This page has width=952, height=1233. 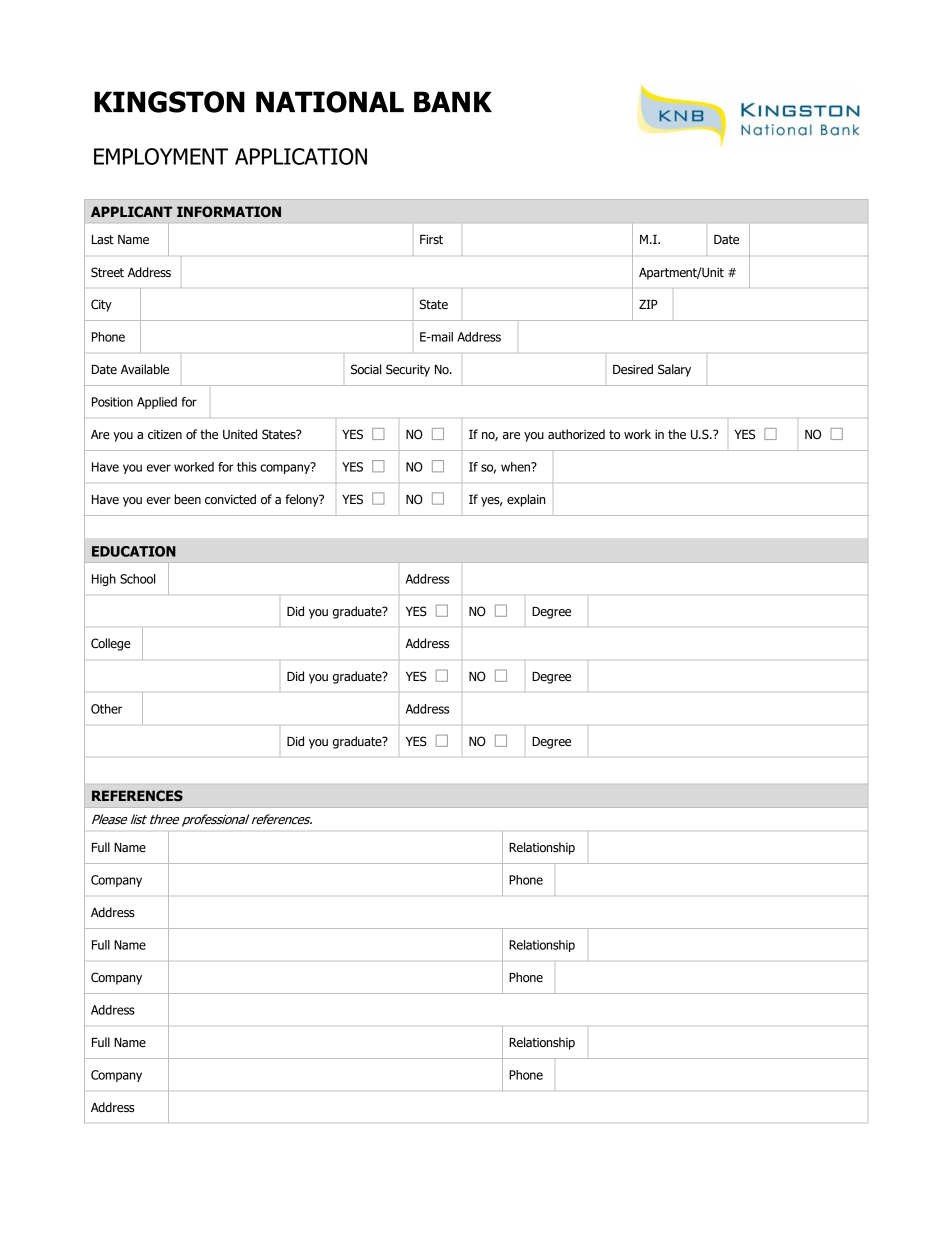 What do you see at coordinates (453, 101) in the page?
I see `BANK` at bounding box center [453, 101].
